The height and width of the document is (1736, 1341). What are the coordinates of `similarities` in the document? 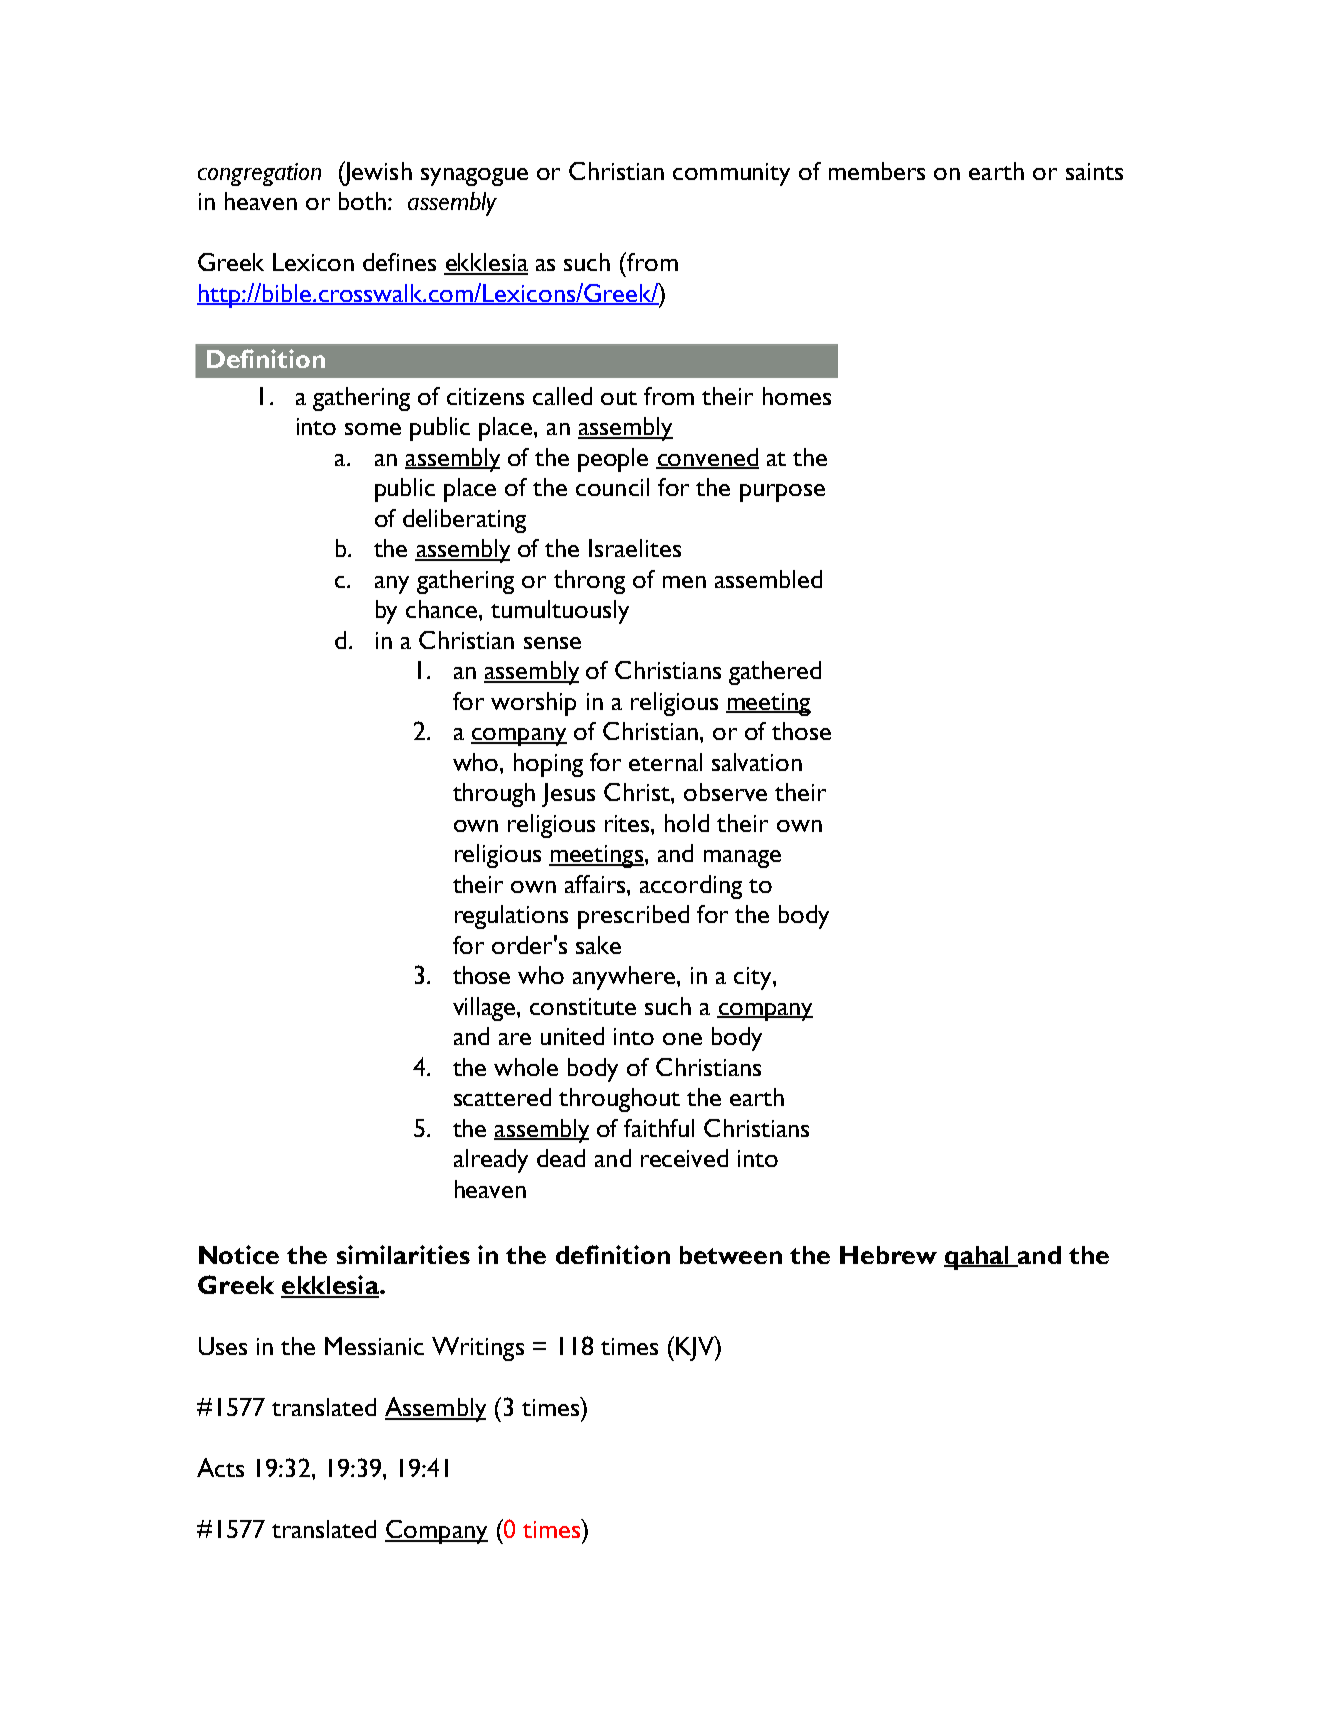 It's located at (403, 1254).
